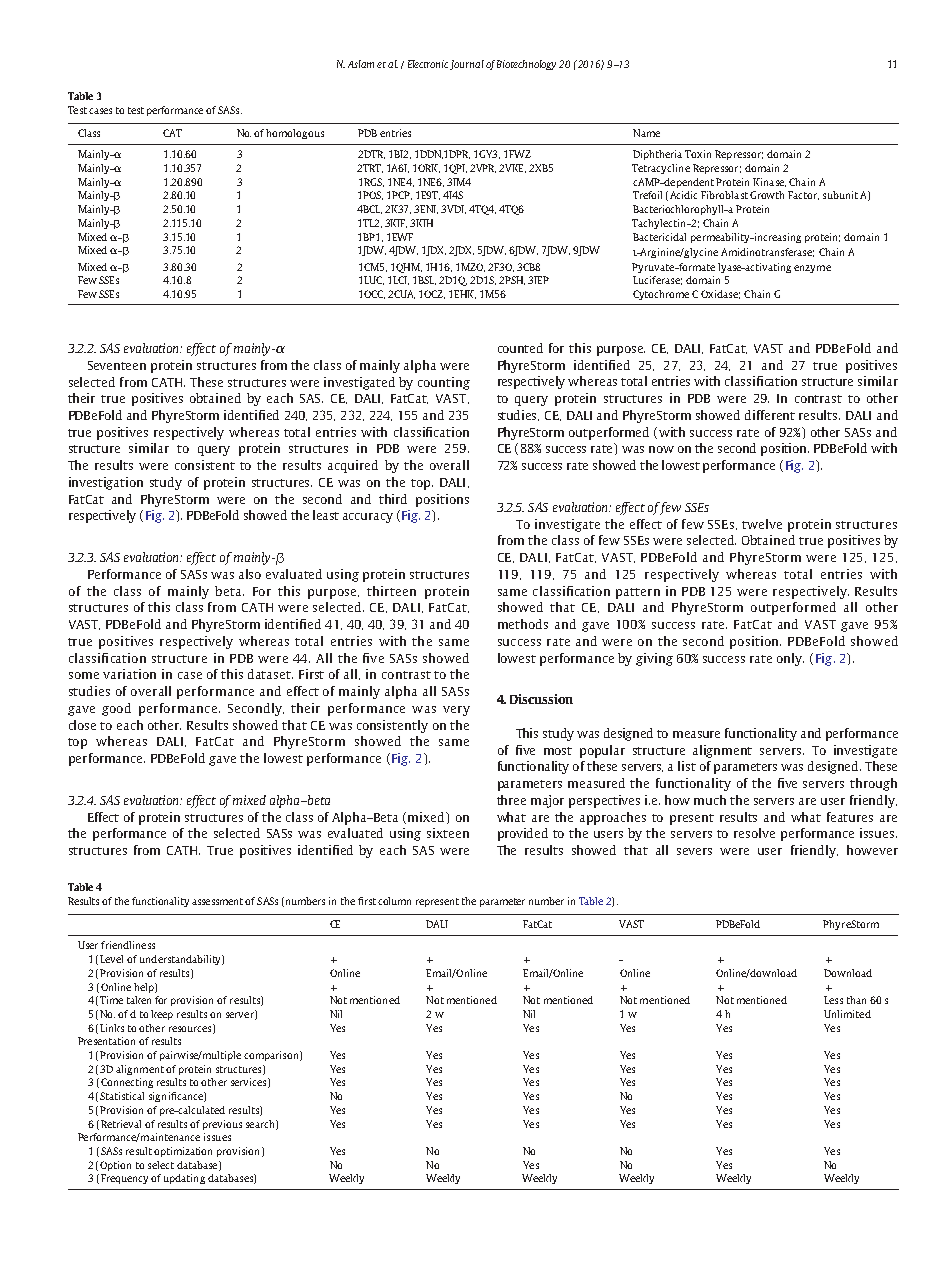 This image has width=952, height=1270. Describe the element at coordinates (754, 833) in the image. I see `resolve` at that location.
